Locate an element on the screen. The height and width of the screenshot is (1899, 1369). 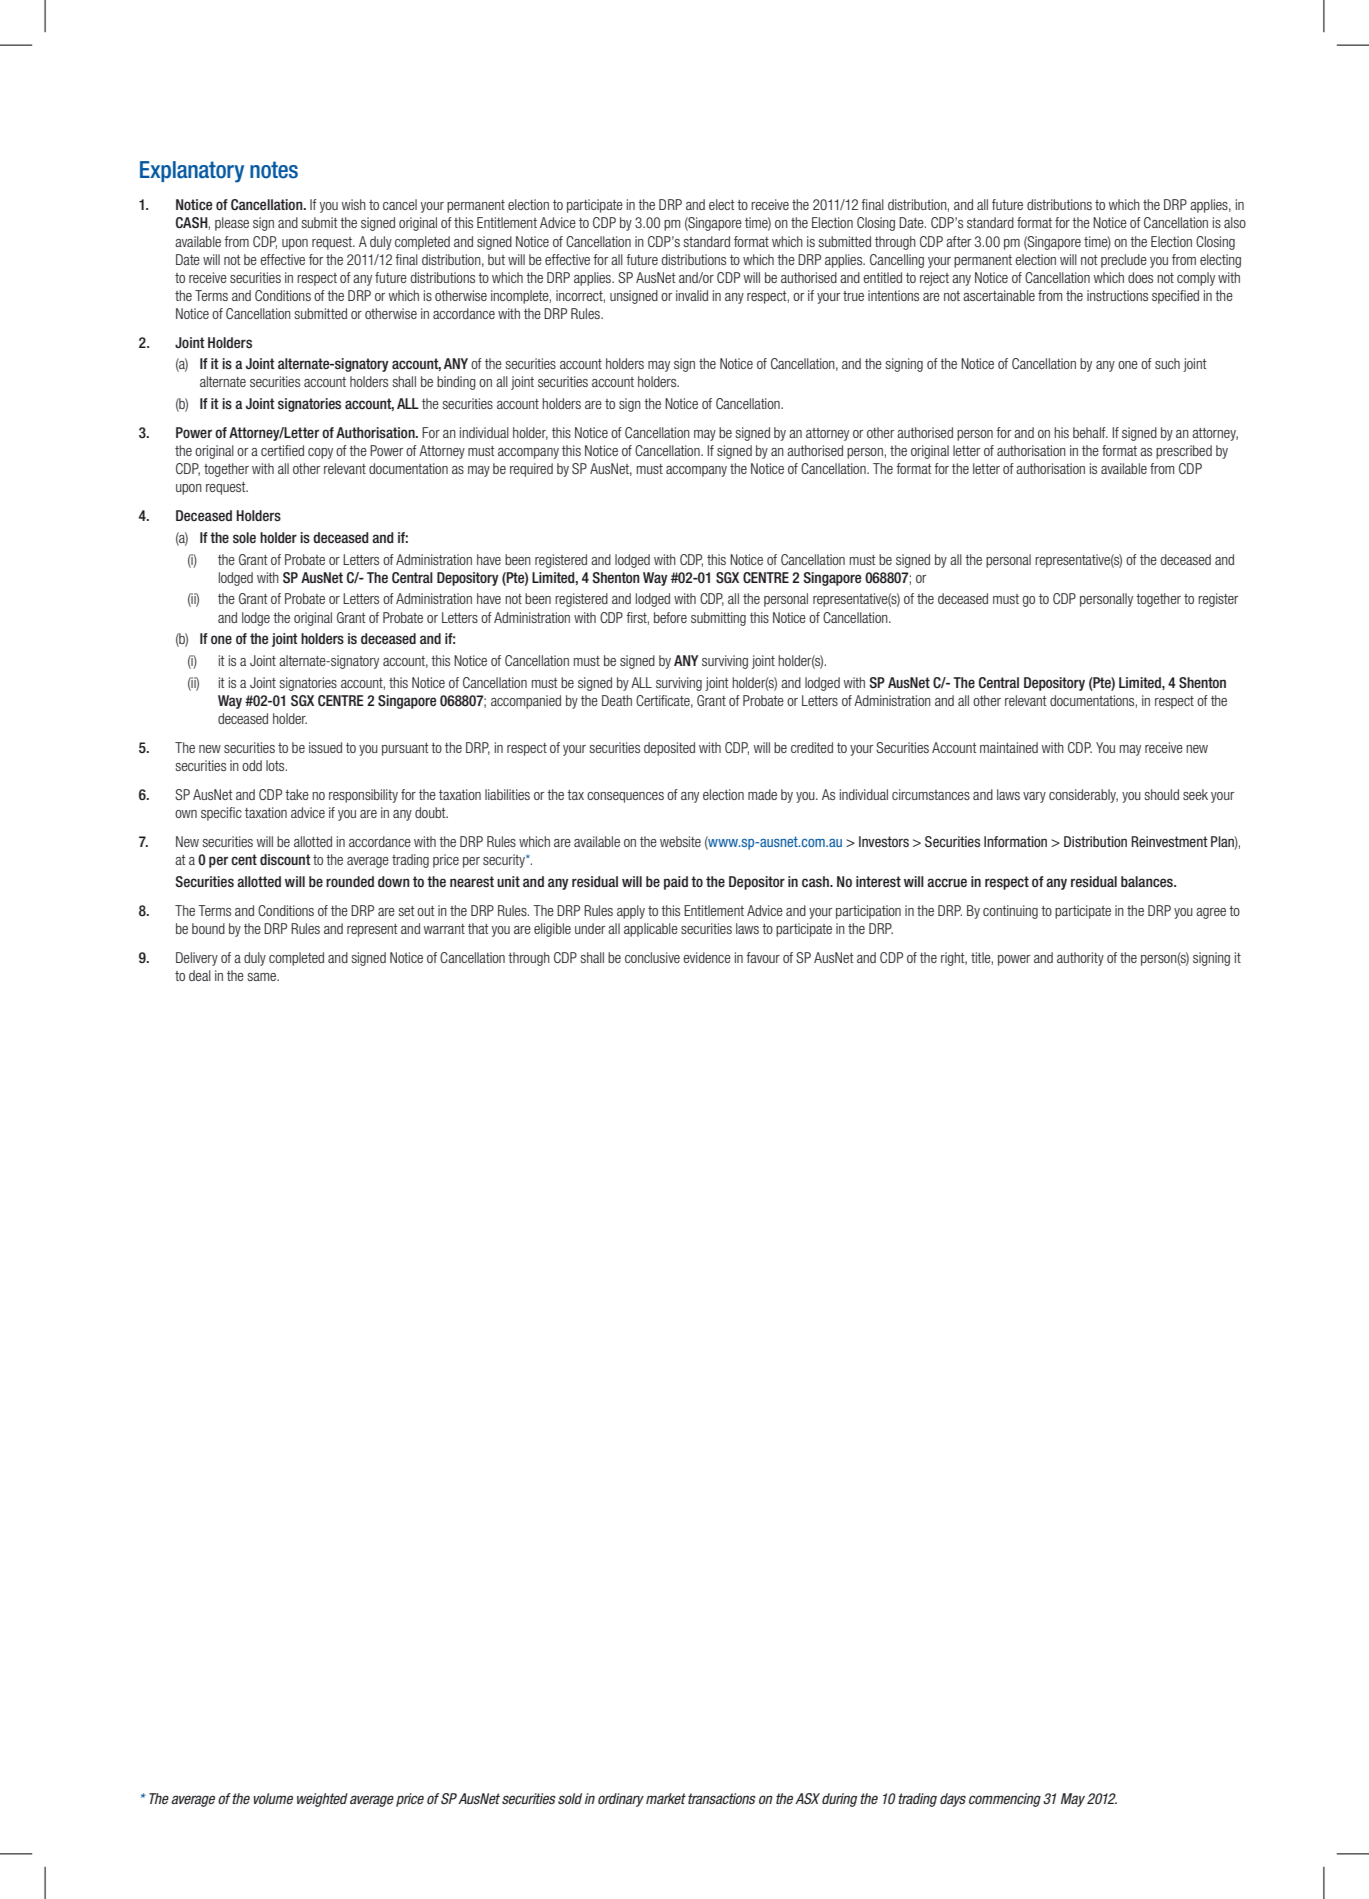
weighted is located at coordinates (322, 1800).
